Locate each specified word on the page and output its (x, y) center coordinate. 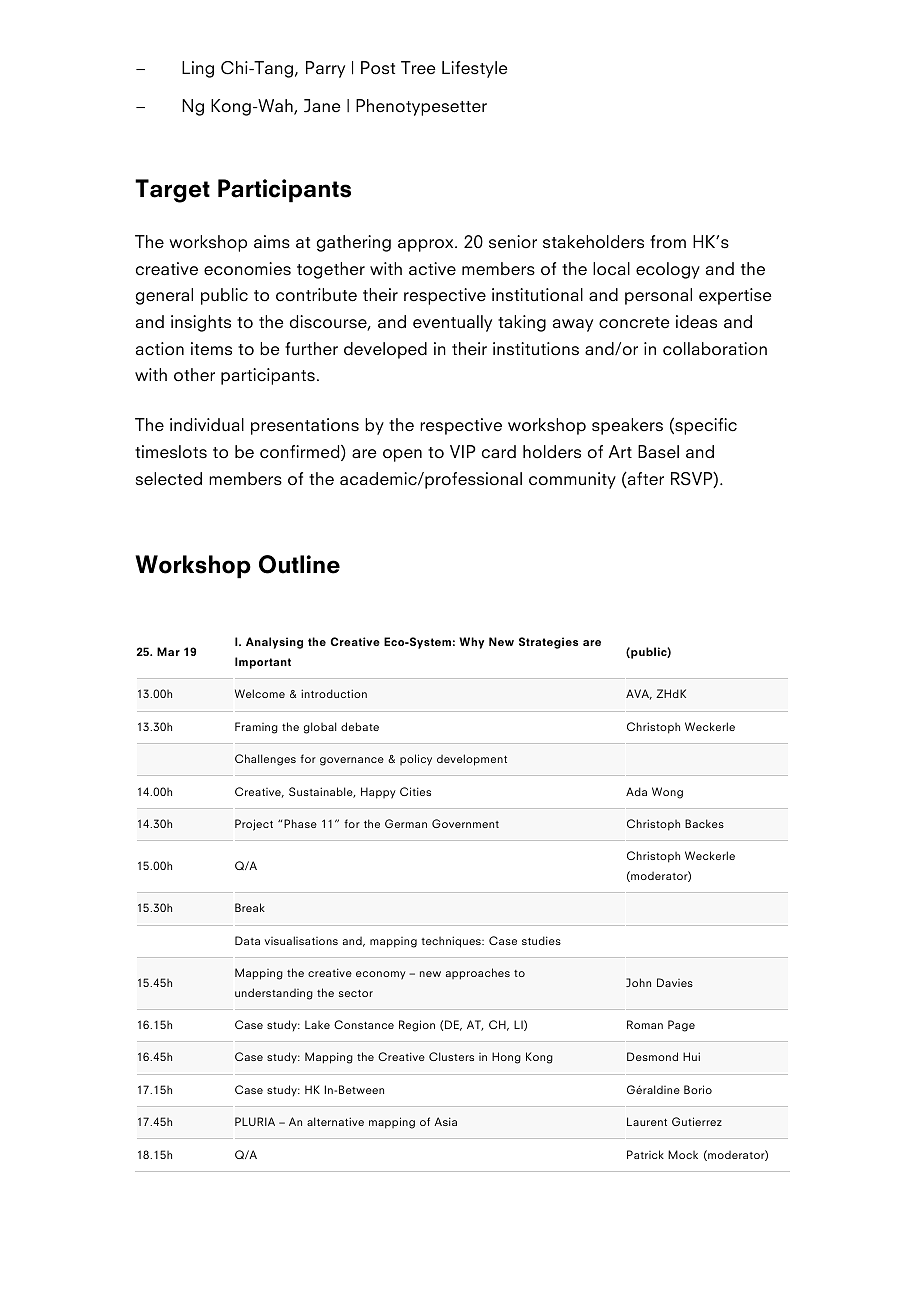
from (668, 242)
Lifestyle (475, 69)
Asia (445, 1121)
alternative (335, 1121)
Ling (198, 69)
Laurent (647, 1121)
